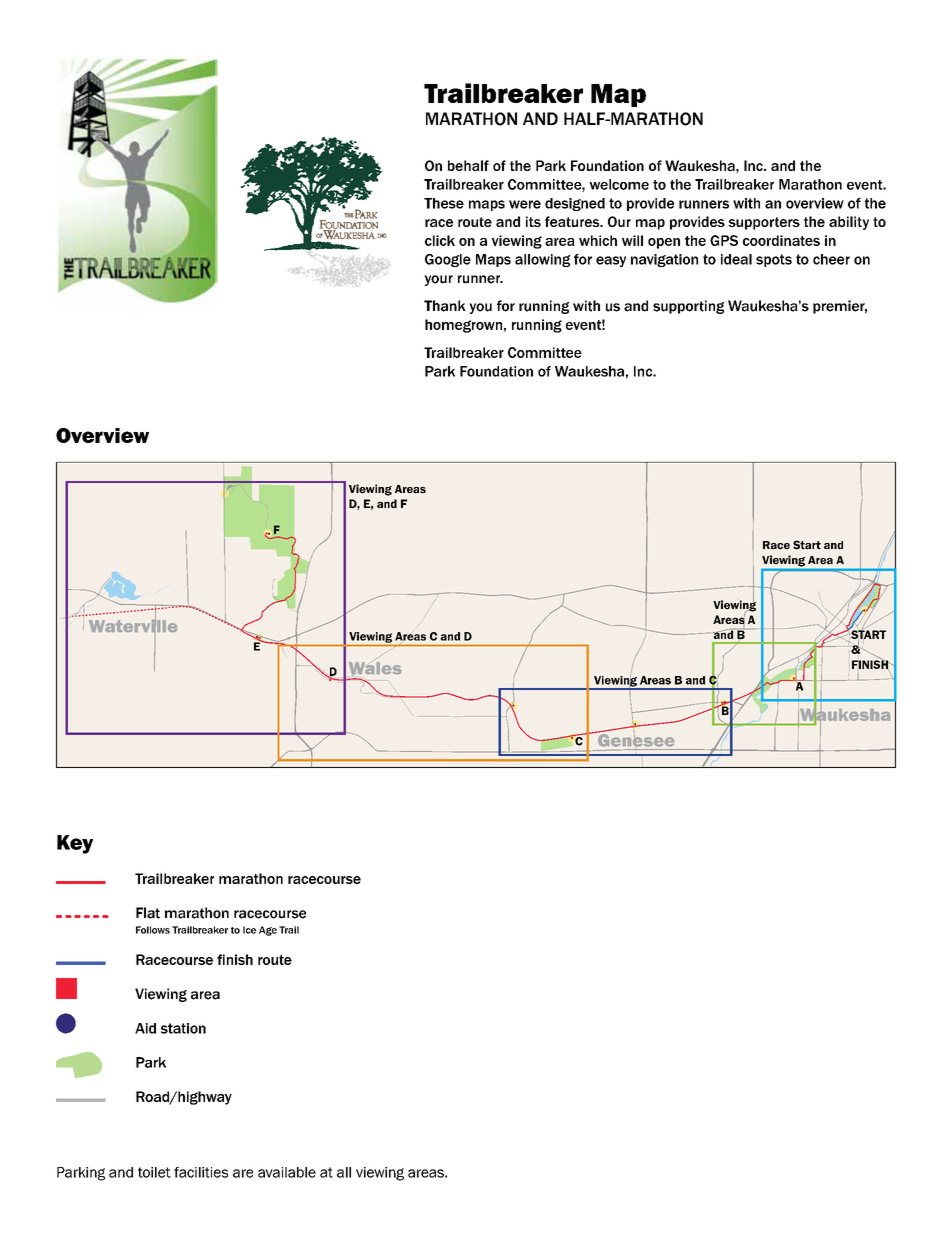  What do you see at coordinates (440, 240) in the screenshot?
I see `click` at bounding box center [440, 240].
